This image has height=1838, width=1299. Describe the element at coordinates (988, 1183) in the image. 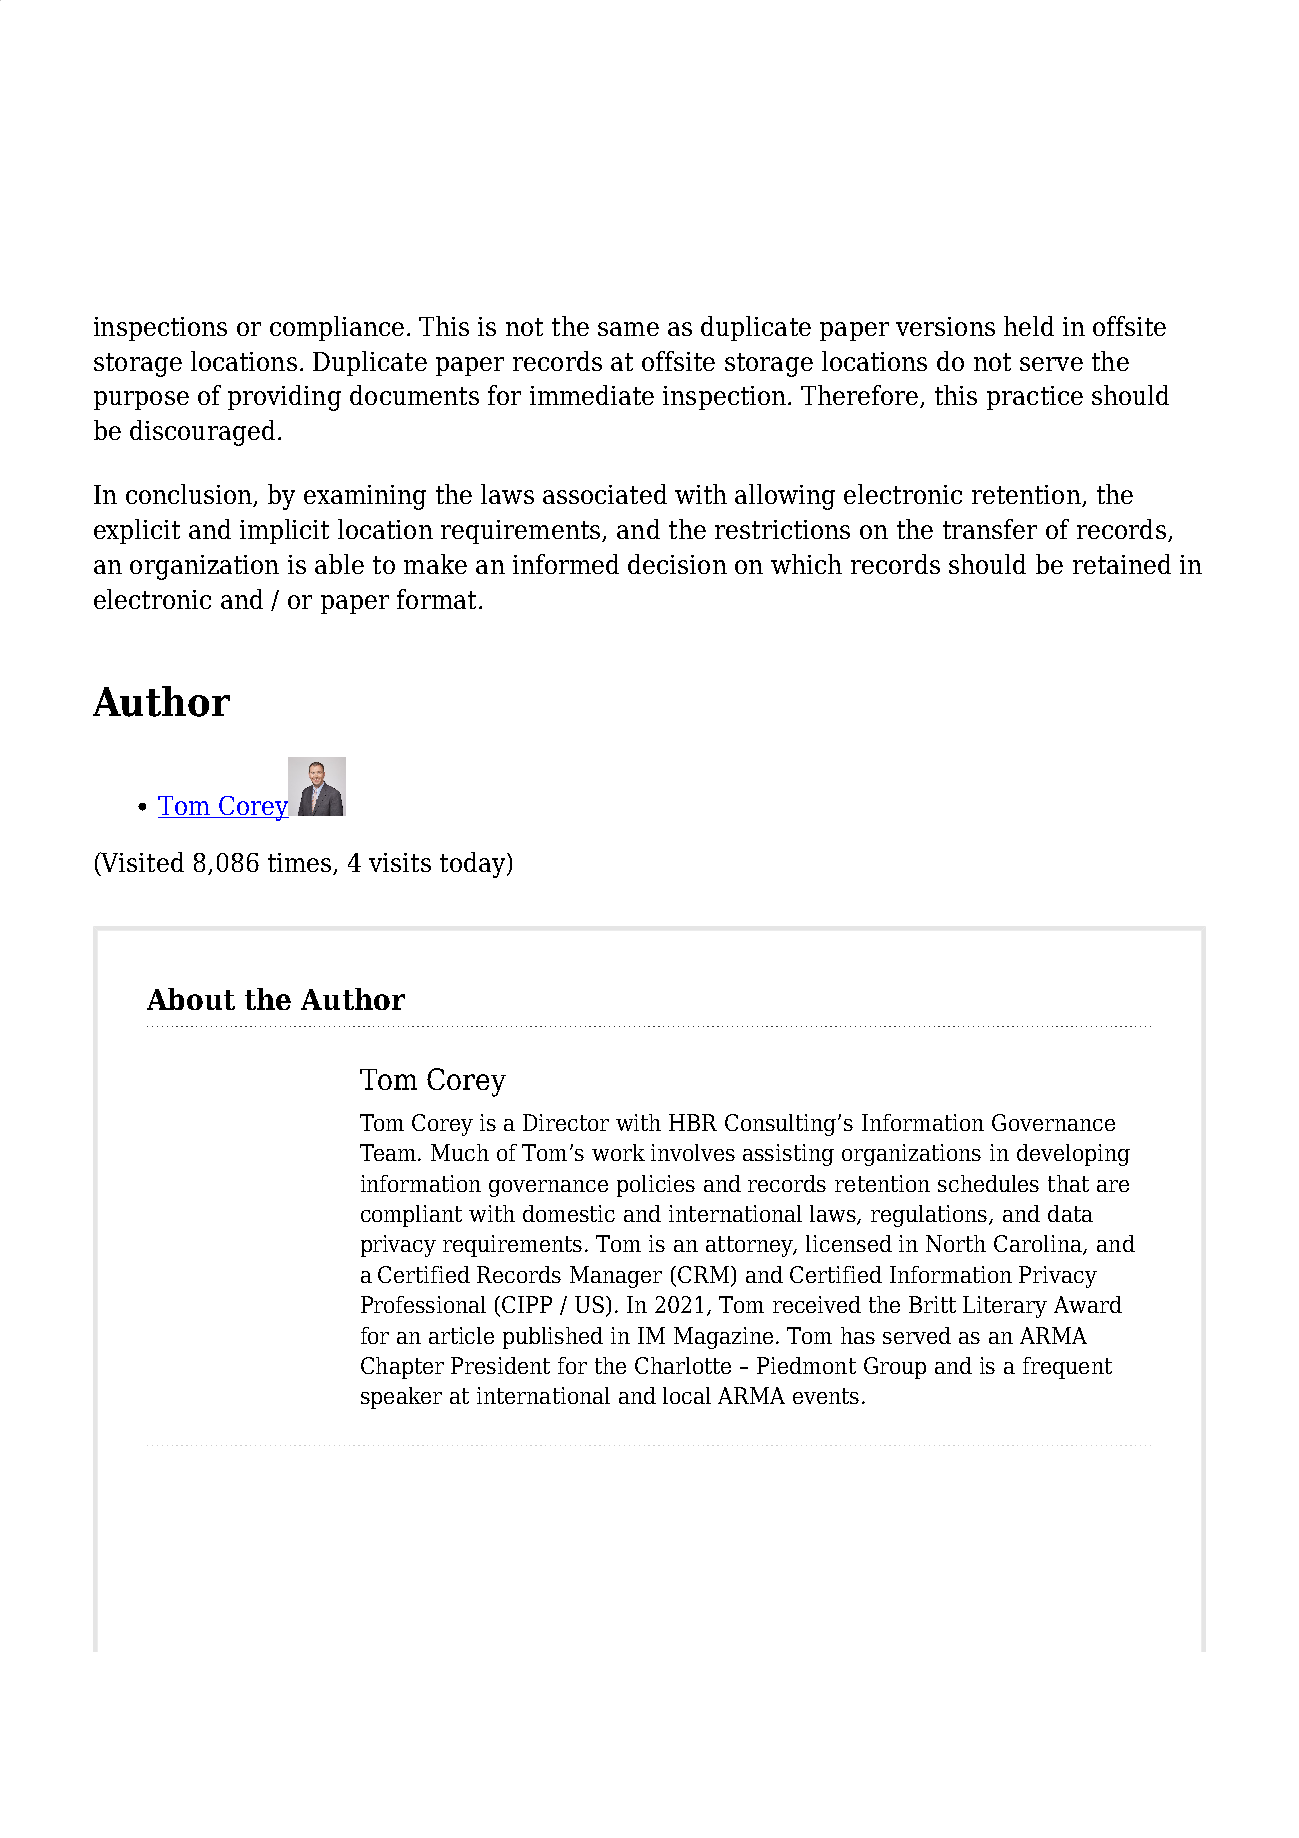

I see `schedules` at that location.
